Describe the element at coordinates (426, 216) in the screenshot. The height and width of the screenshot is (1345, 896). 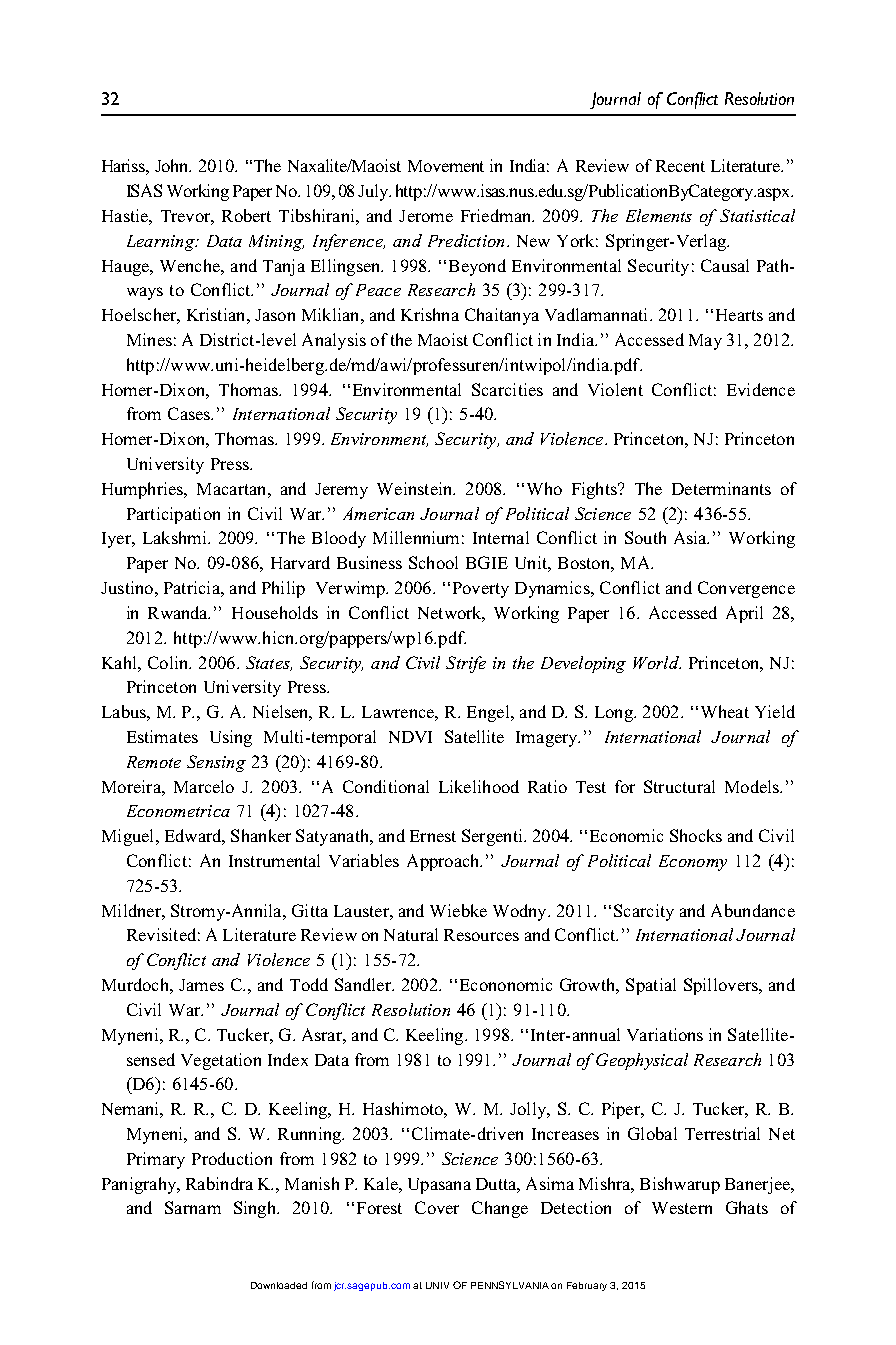
I see `Jerome` at that location.
